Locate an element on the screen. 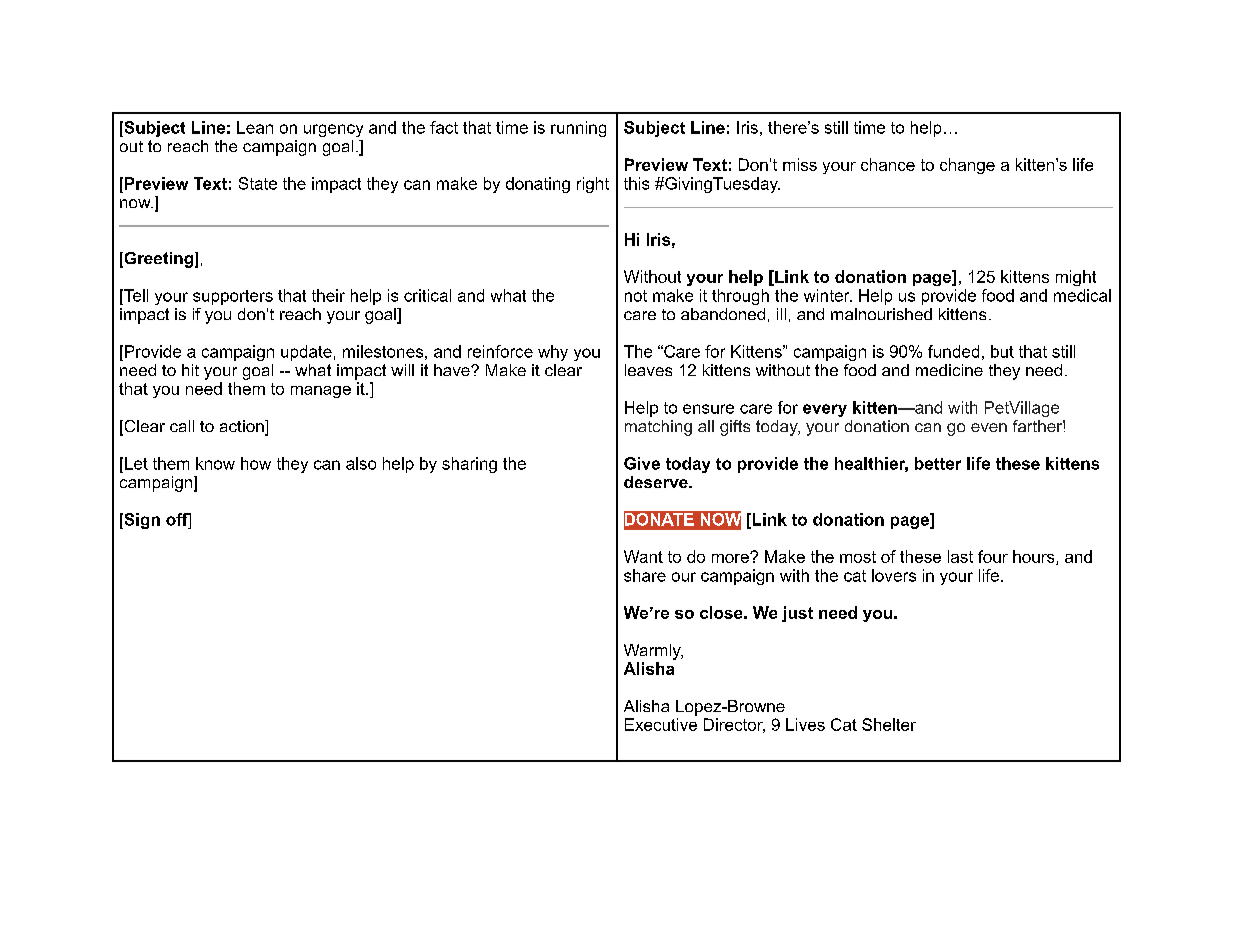 The height and width of the screenshot is (952, 1233). might is located at coordinates (1076, 278).
